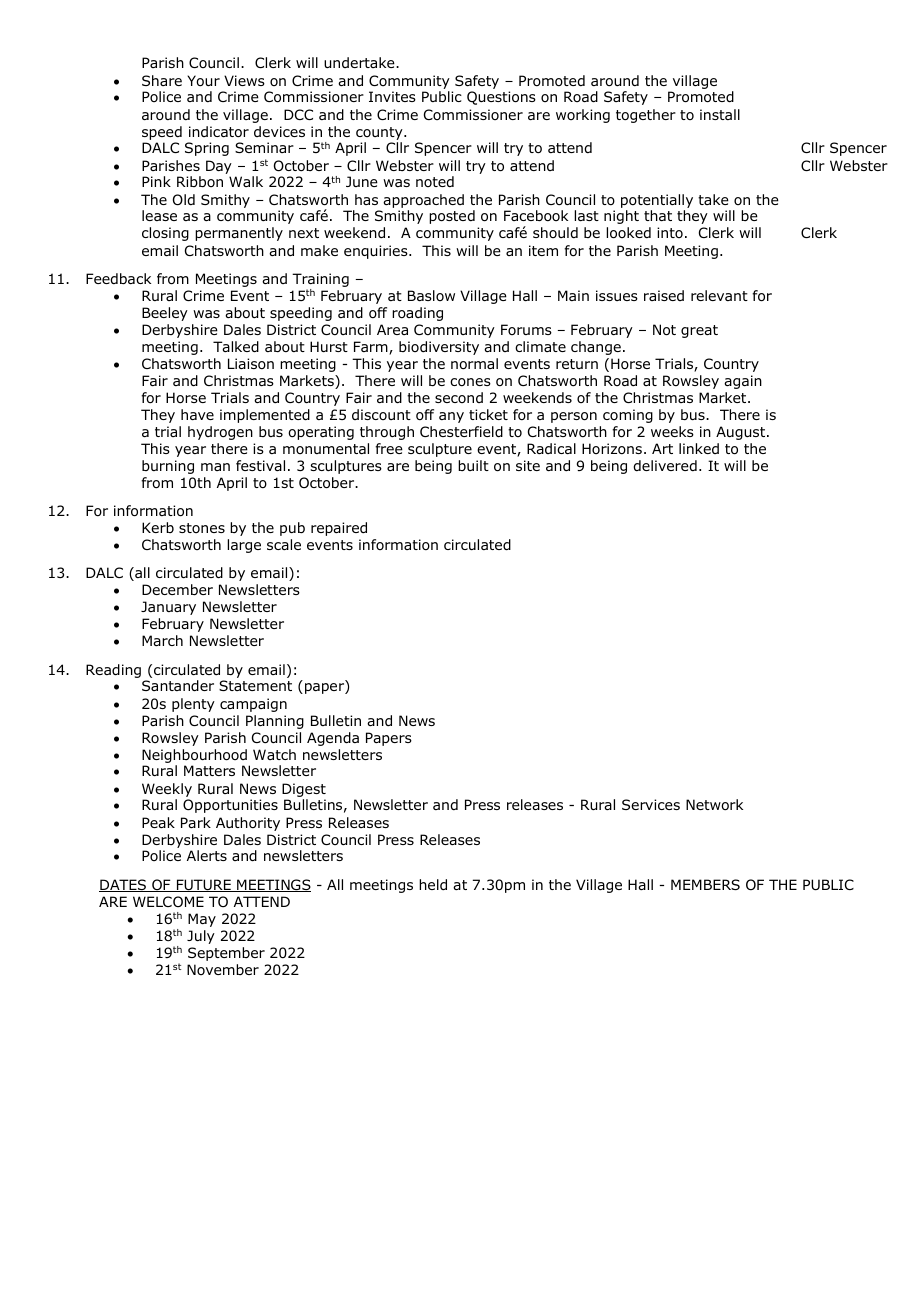 The height and width of the screenshot is (1308, 924). Describe the element at coordinates (178, 686) in the screenshot. I see `Santander` at that location.
